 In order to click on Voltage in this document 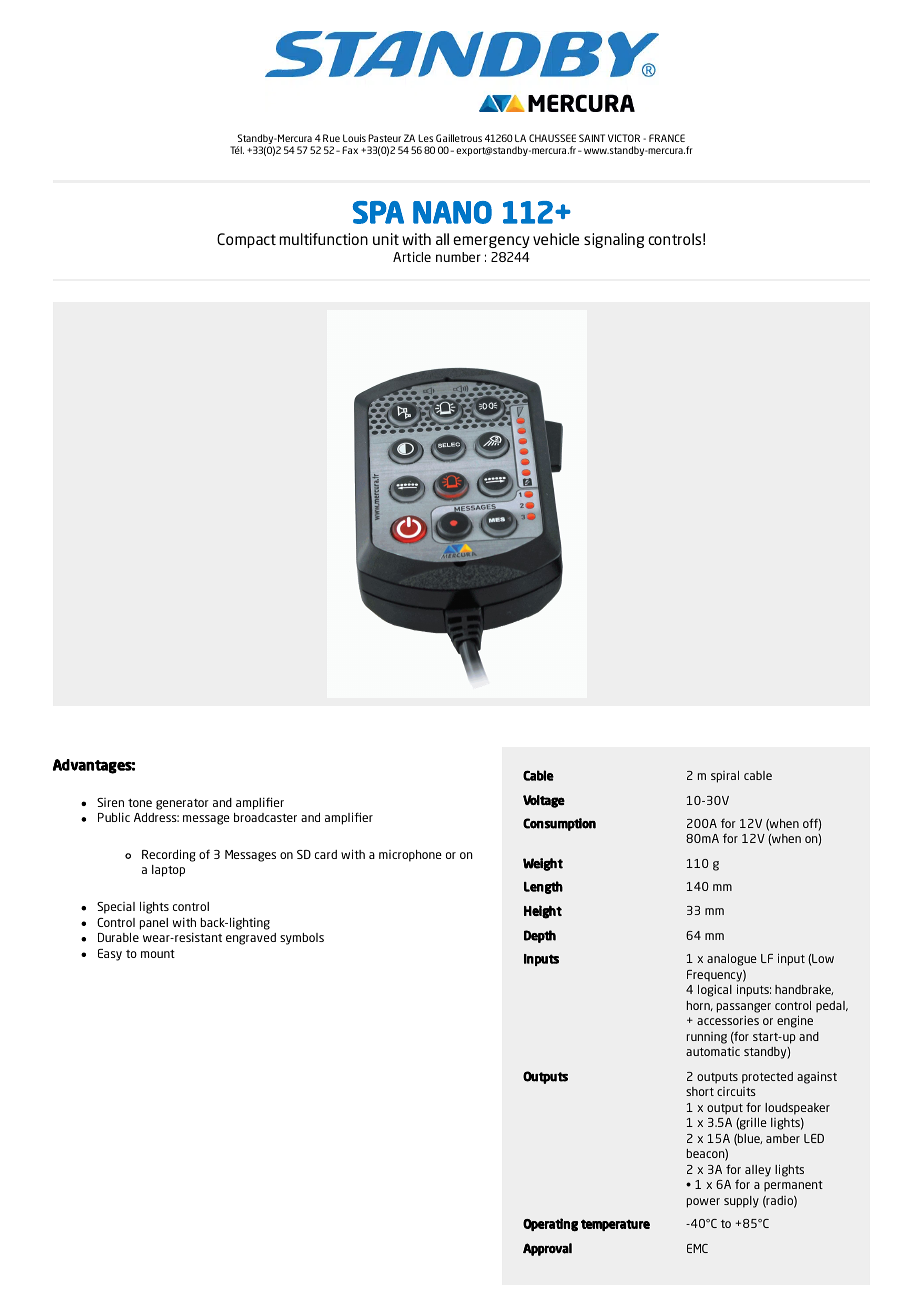, I will do `click(544, 801)`.
